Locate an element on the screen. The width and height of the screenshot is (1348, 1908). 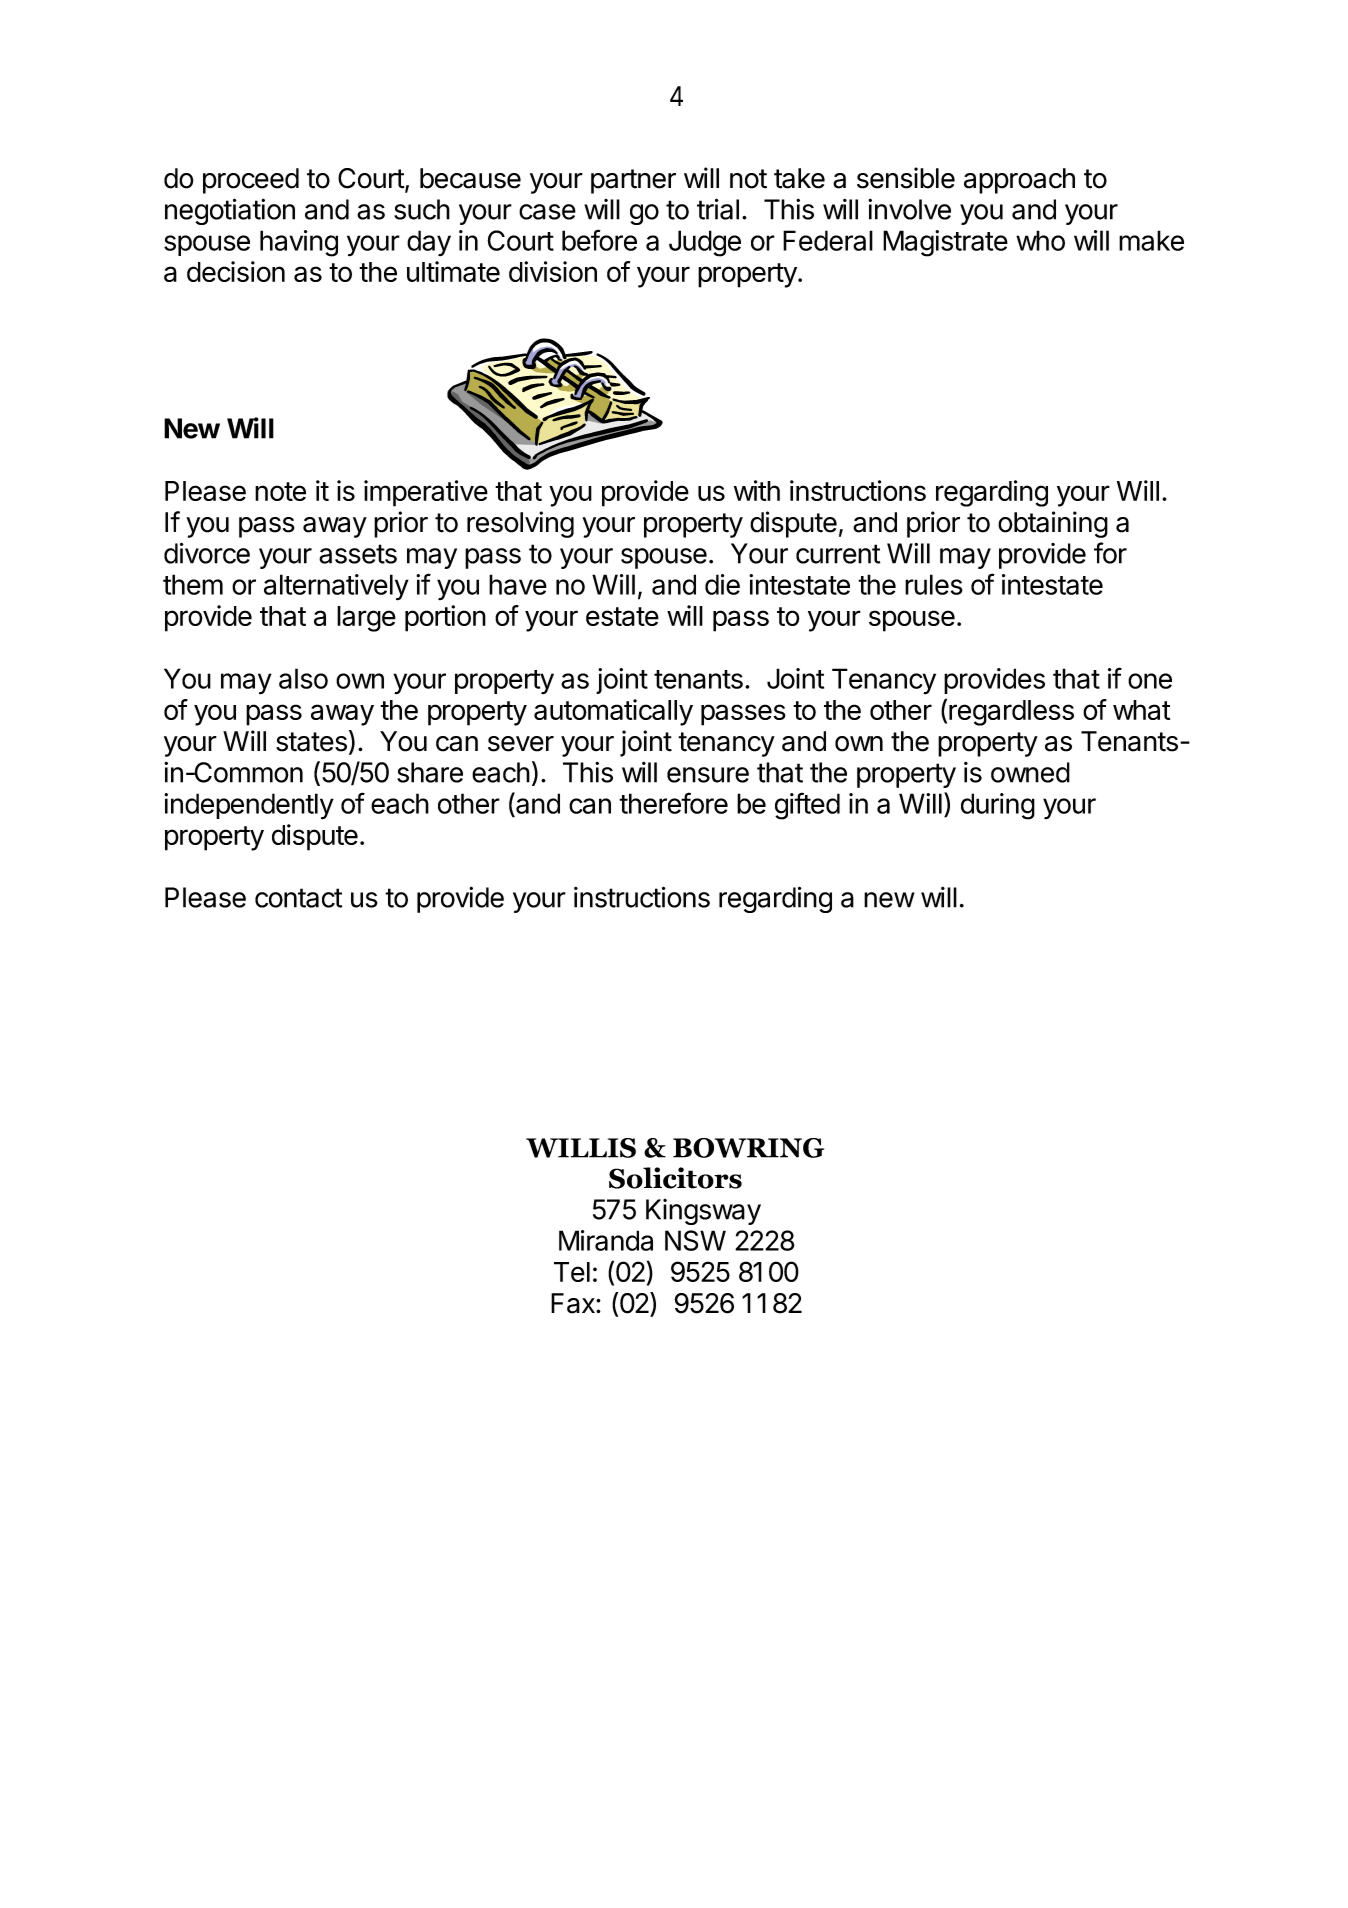
states is located at coordinates (311, 742).
